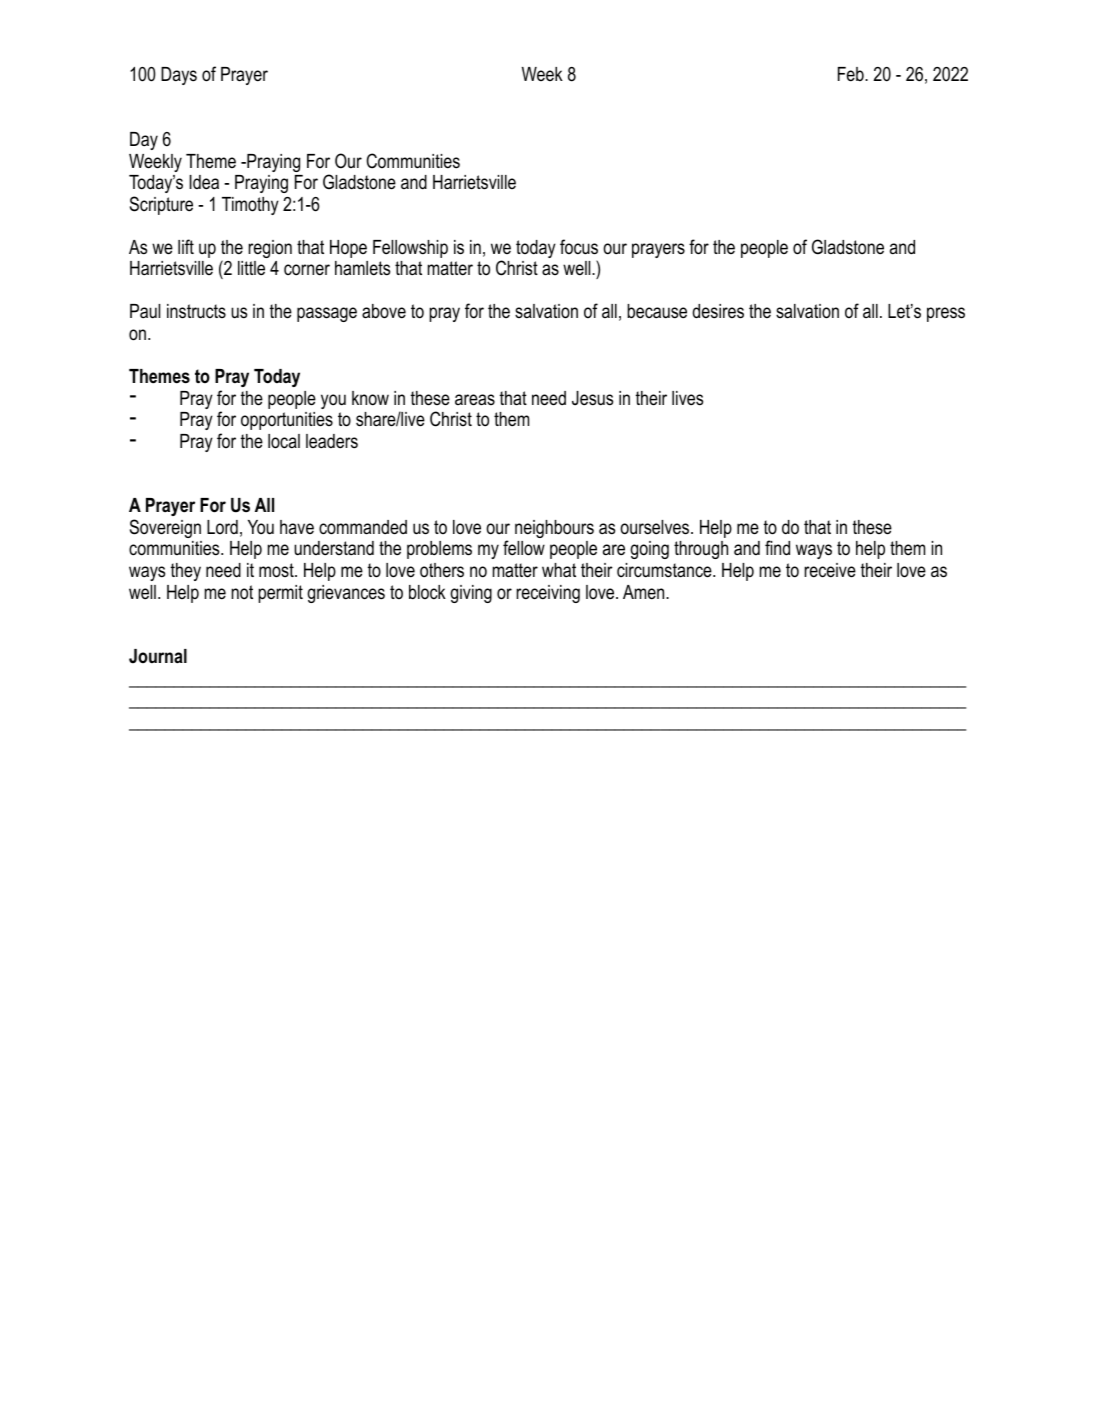 The height and width of the page is (1422, 1098). Describe the element at coordinates (179, 76) in the page. I see `Days` at that location.
